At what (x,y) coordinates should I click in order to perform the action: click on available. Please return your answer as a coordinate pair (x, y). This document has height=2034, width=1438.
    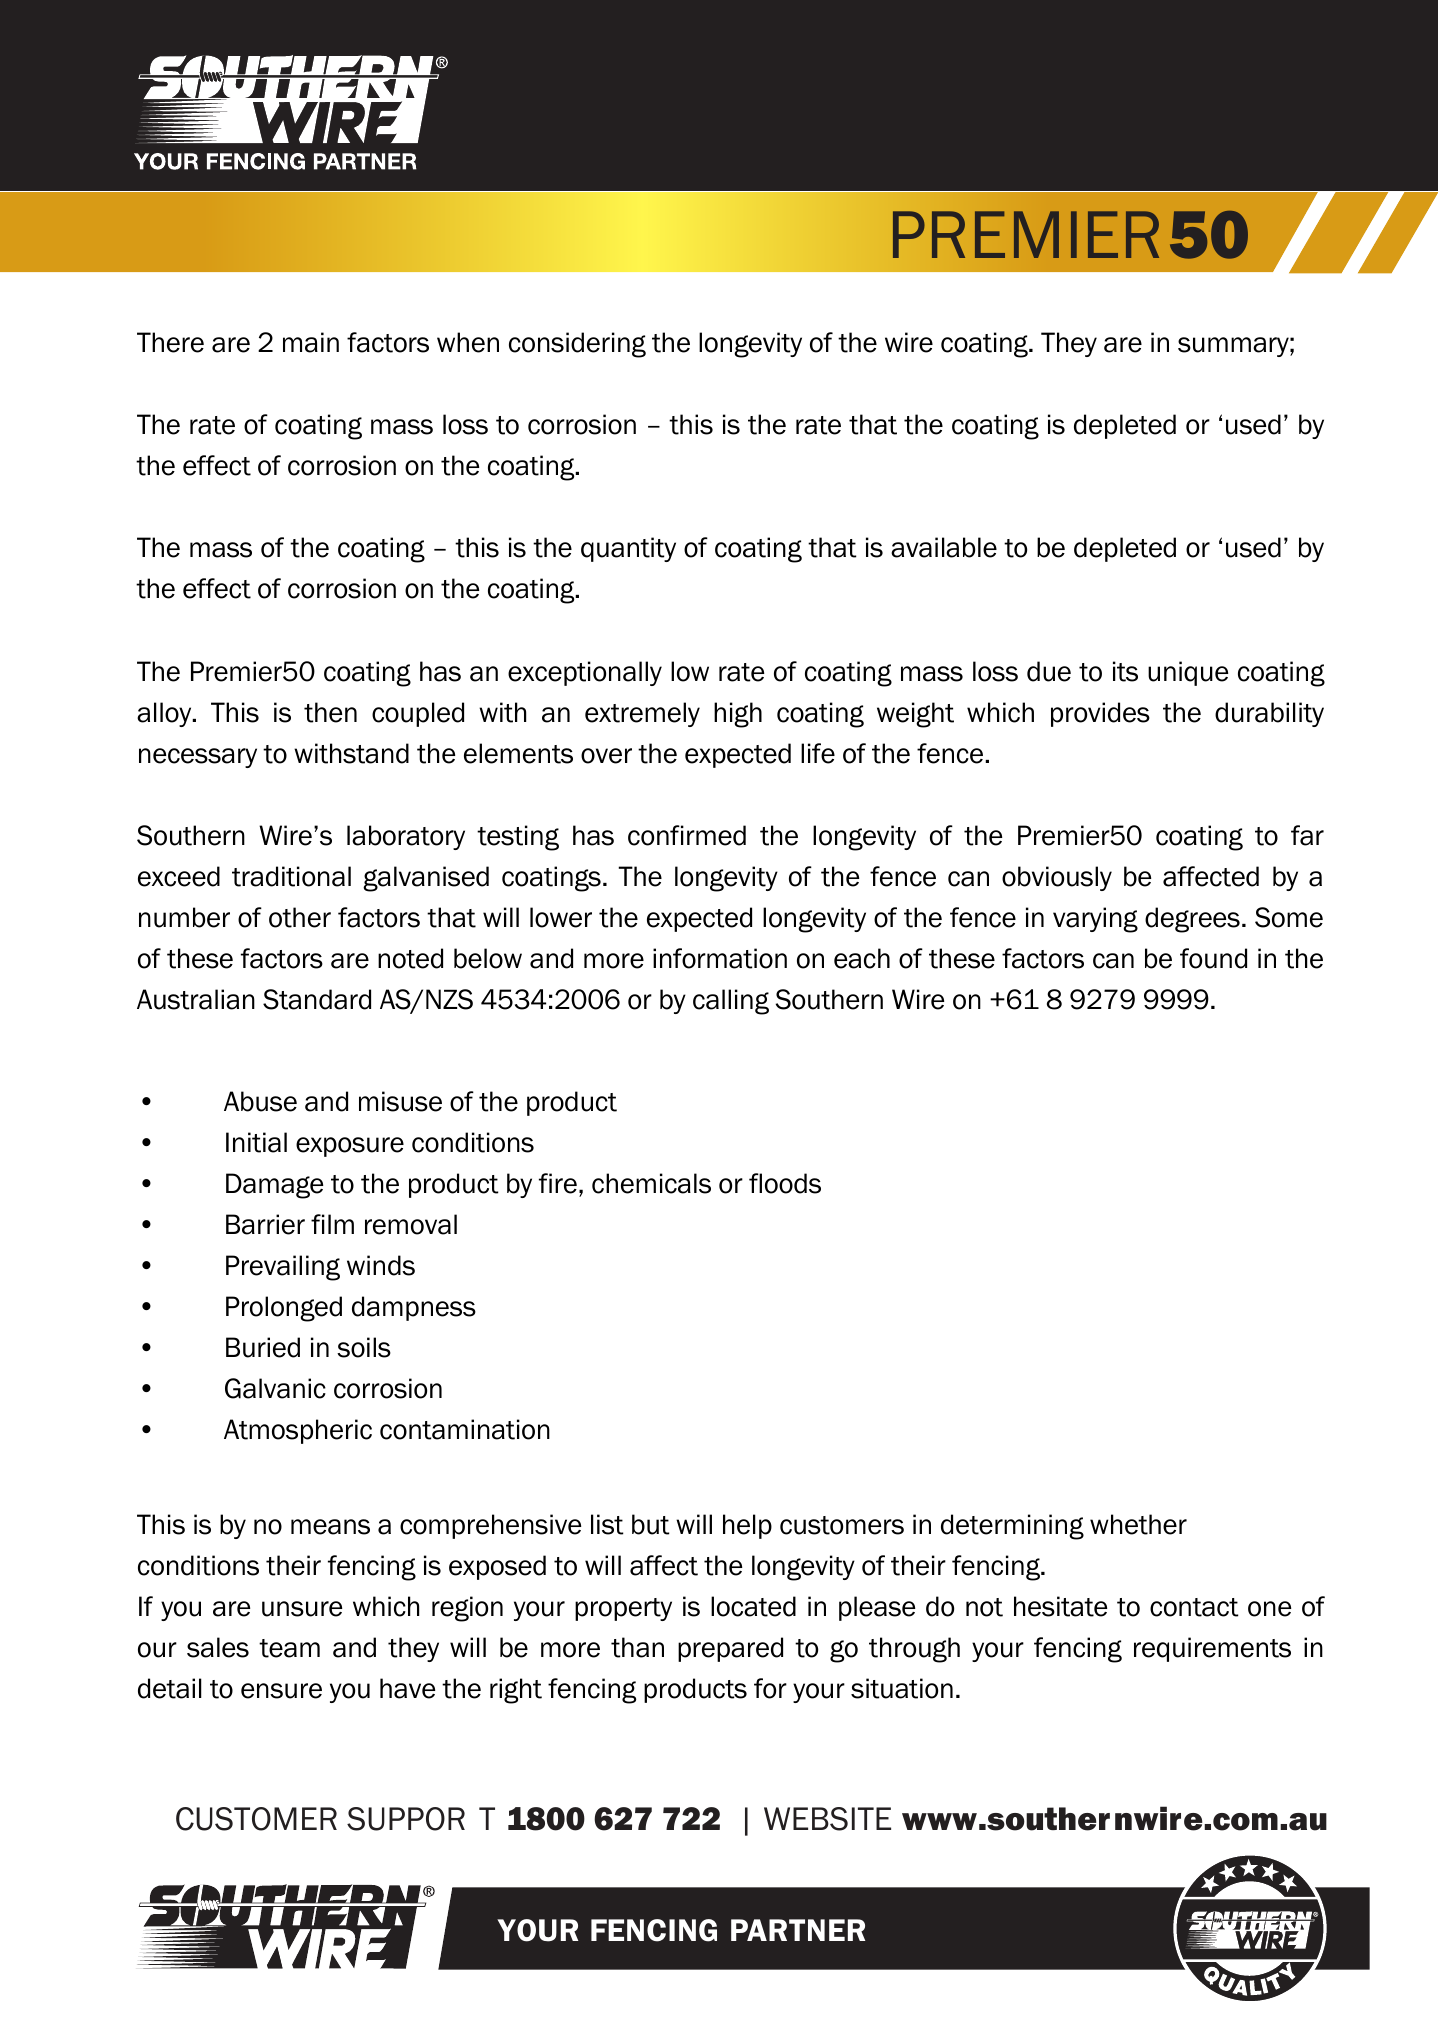
    Looking at the image, I should click on (944, 547).
